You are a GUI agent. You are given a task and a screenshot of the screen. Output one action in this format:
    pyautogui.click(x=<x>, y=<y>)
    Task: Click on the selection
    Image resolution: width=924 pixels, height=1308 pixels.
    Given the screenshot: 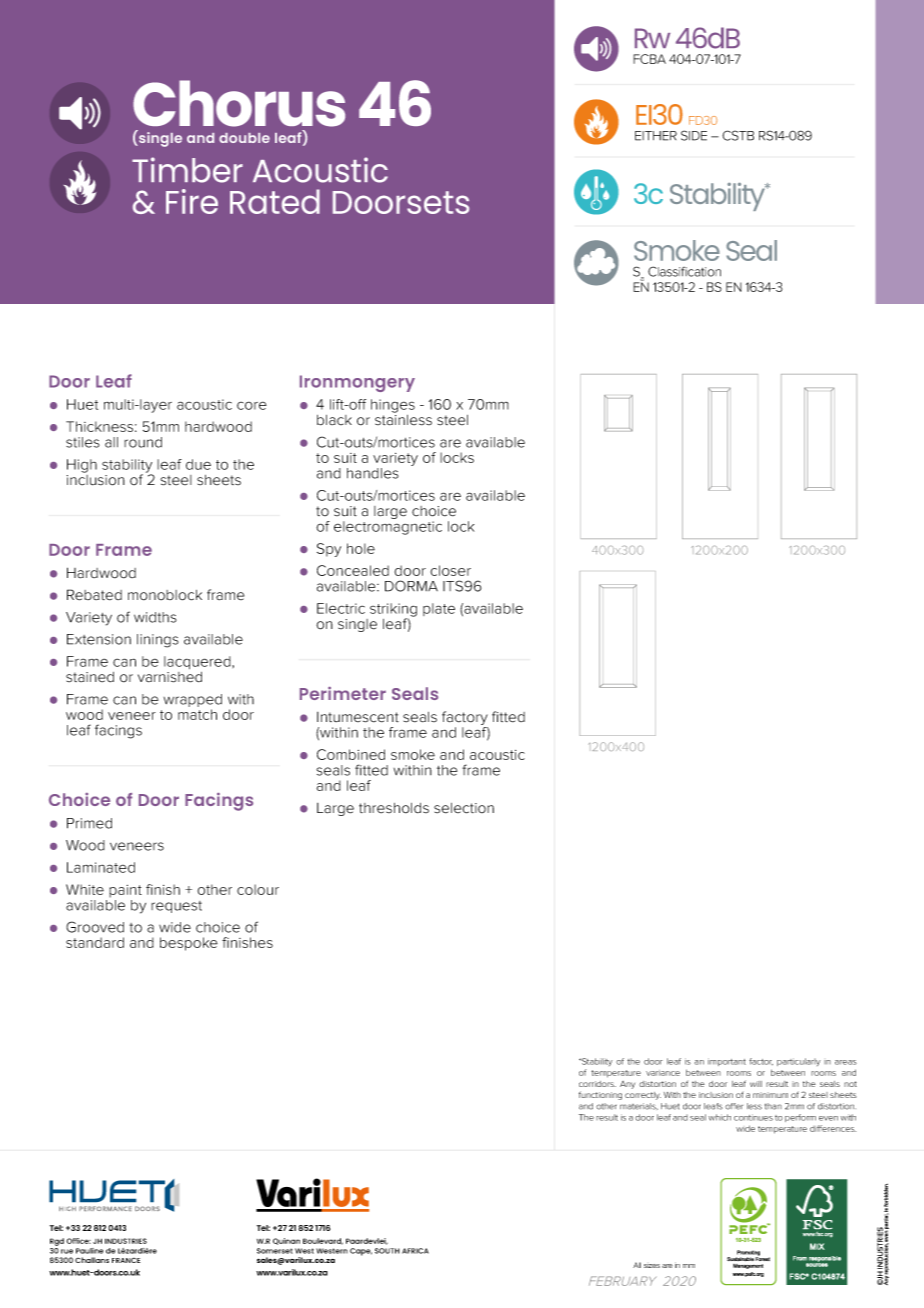 What is the action you would take?
    pyautogui.click(x=464, y=808)
